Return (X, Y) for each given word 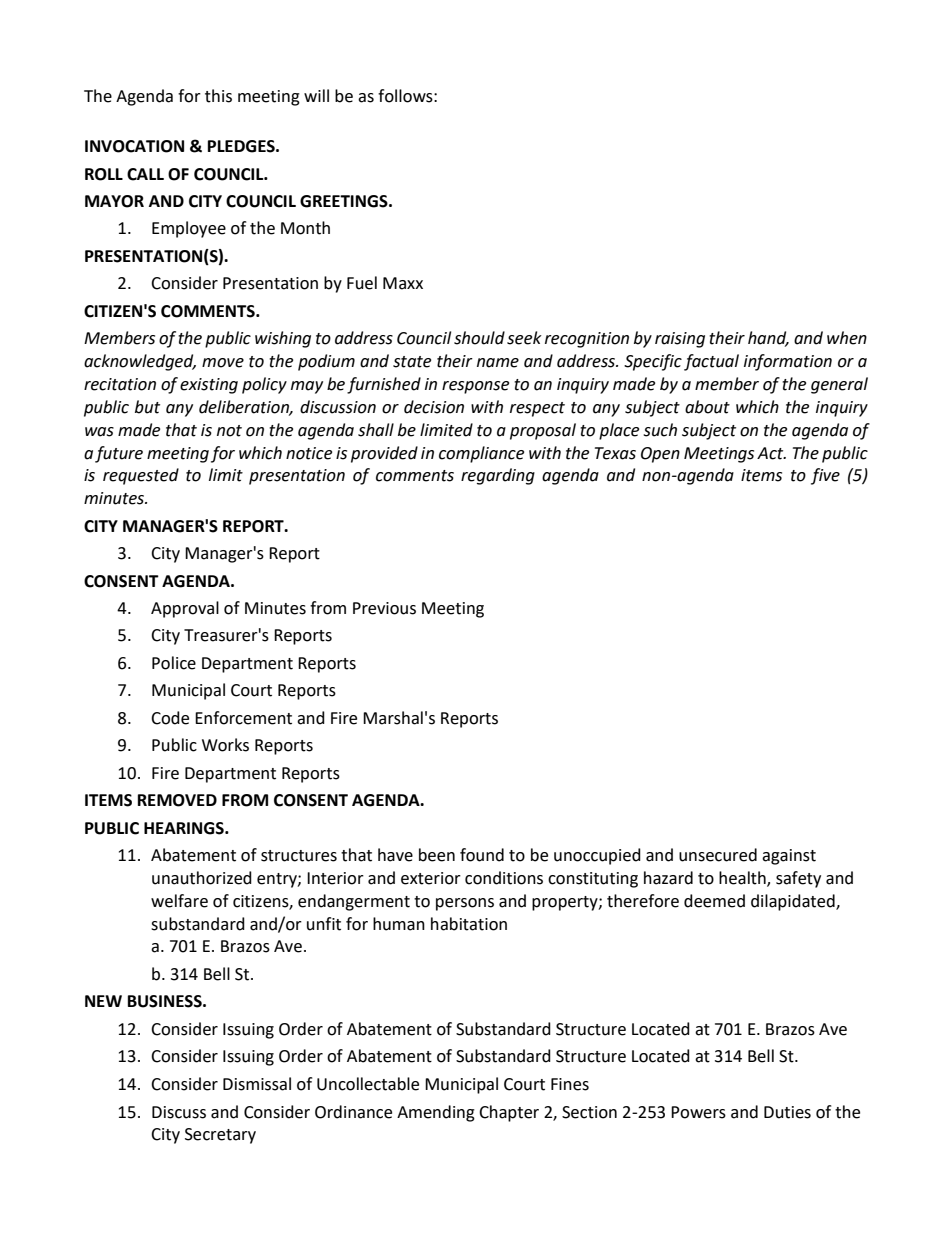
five (825, 476)
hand (768, 339)
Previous (384, 608)
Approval (185, 609)
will (316, 95)
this (218, 96)
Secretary (220, 1136)
